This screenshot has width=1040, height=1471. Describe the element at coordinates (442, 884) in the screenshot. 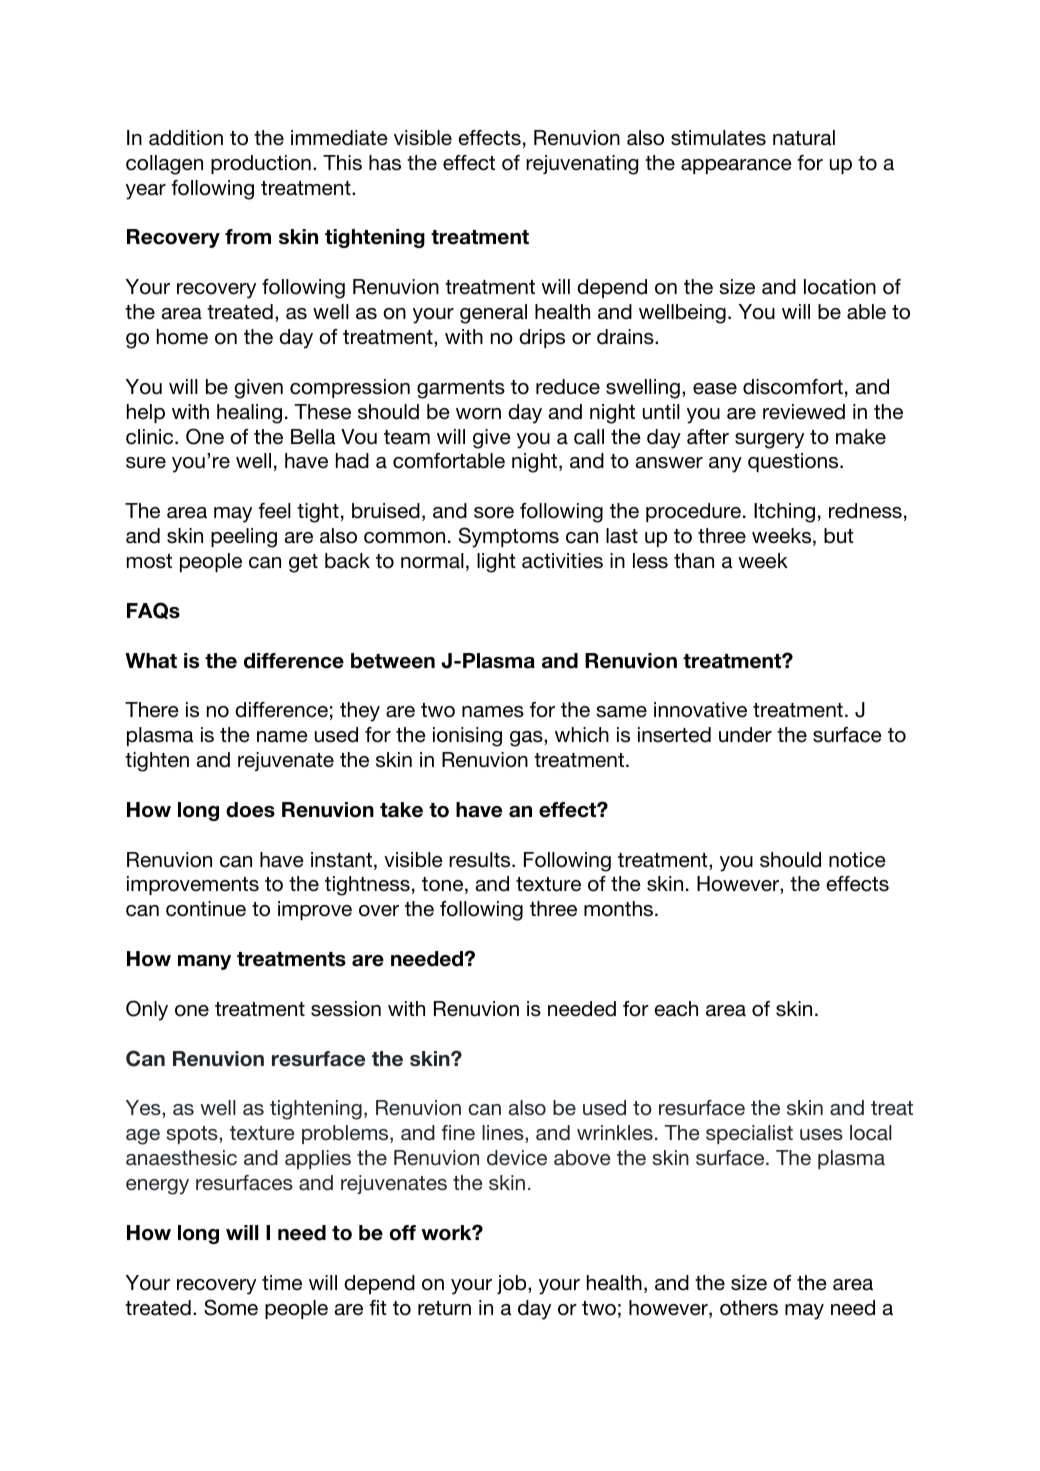

I see `tone` at that location.
